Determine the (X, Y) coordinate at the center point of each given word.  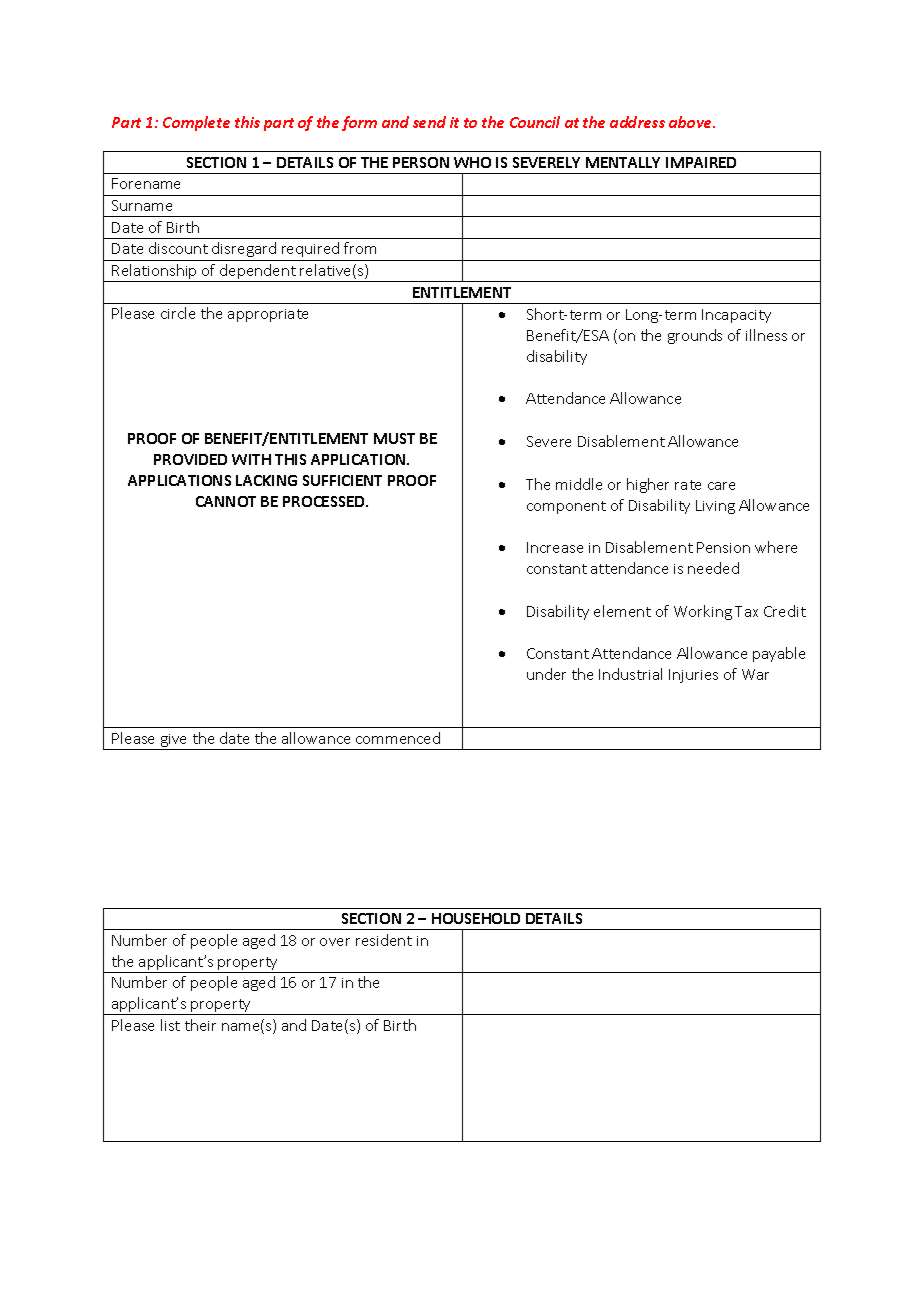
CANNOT (226, 501)
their (200, 1025)
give (174, 742)
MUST (394, 438)
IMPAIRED (701, 162)
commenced (398, 738)
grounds (695, 336)
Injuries (693, 676)
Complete (196, 123)
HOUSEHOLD (476, 918)
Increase (555, 547)
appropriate (268, 315)
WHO (472, 162)
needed (713, 568)
